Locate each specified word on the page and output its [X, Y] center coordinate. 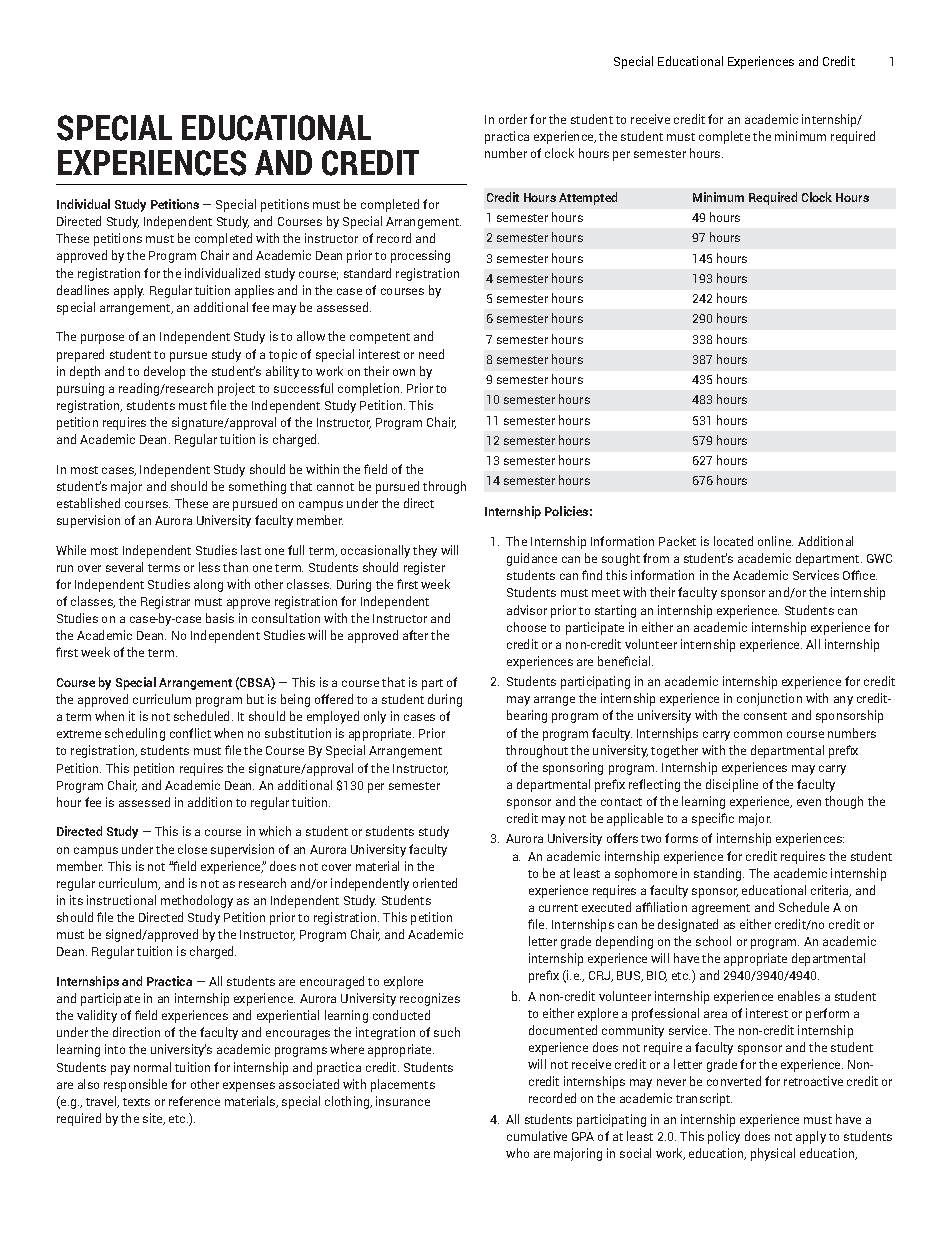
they [425, 551]
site [154, 1119]
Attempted [588, 198]
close [192, 849]
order [513, 119]
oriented [435, 883]
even [809, 802]
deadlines [83, 290]
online [775, 541]
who [517, 1153]
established [88, 503]
